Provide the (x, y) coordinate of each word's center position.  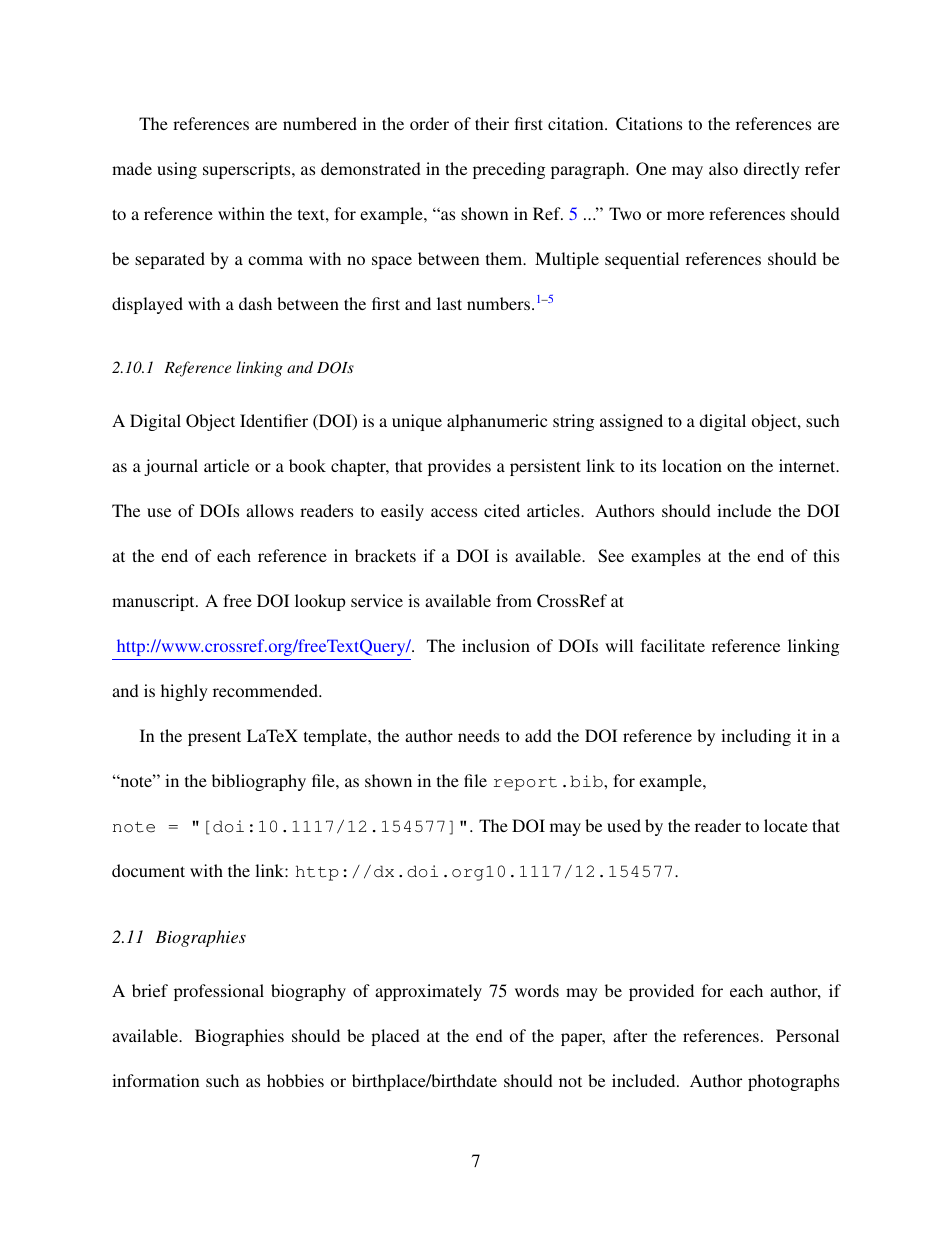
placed (395, 1037)
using (177, 170)
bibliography (259, 782)
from (514, 600)
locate (786, 825)
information (155, 1080)
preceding (509, 170)
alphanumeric (497, 422)
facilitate (673, 645)
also (723, 168)
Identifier (274, 420)
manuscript (154, 602)
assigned (631, 422)
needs (478, 735)
